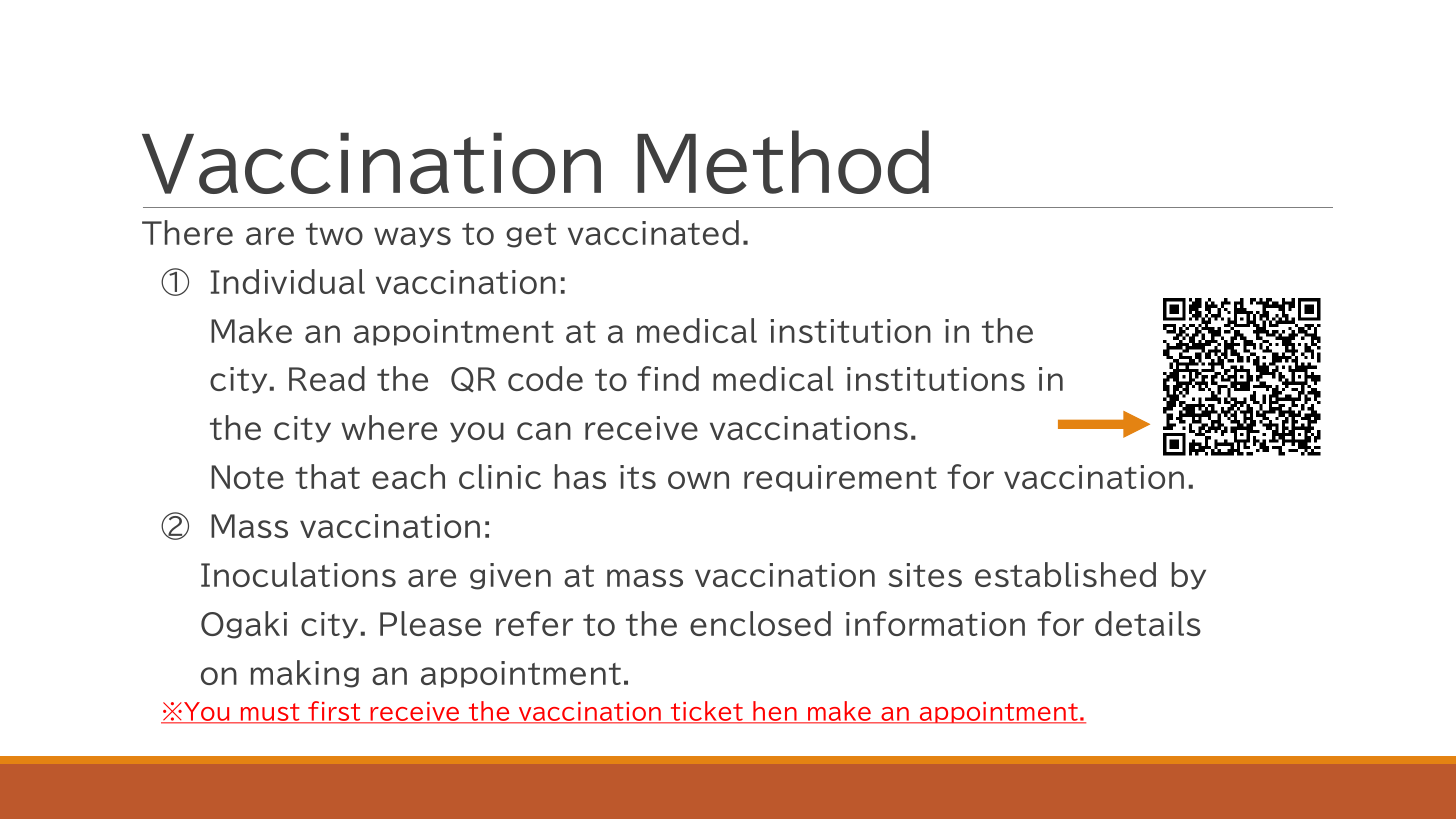 Image resolution: width=1456 pixels, height=819 pixels. I want to click on find, so click(668, 378).
